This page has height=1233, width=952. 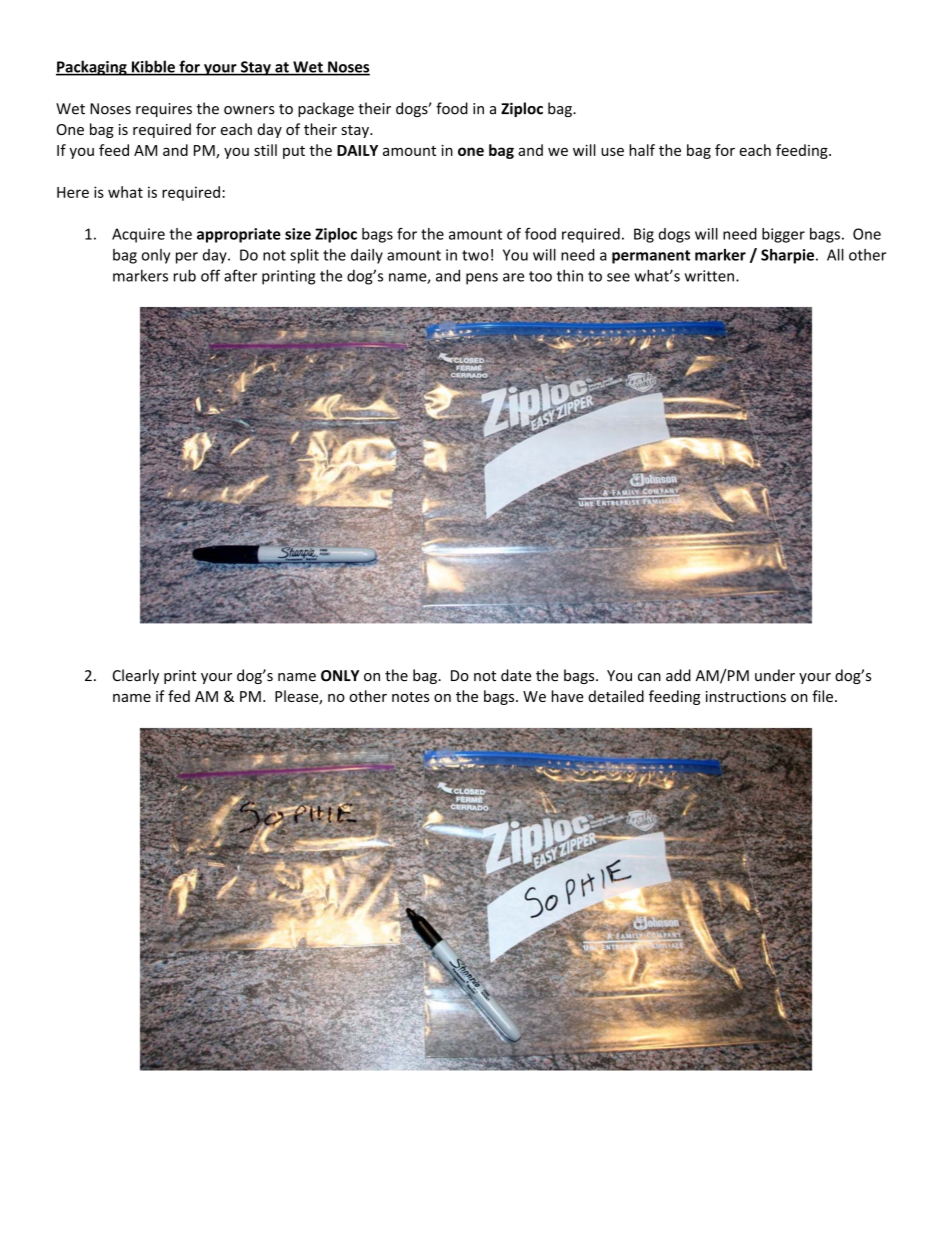 I want to click on half, so click(x=642, y=150).
